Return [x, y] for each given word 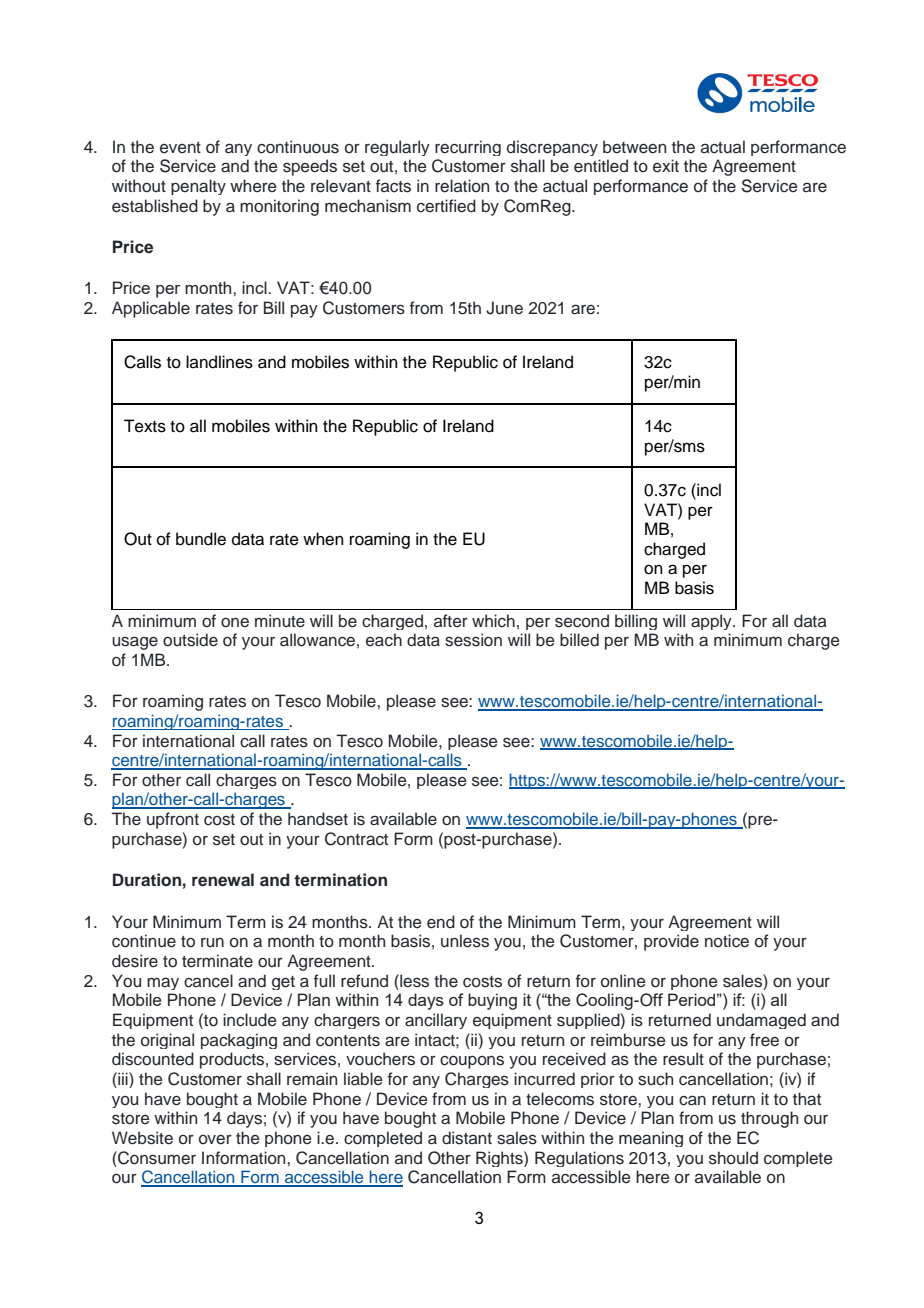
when [323, 539]
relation [462, 186]
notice [727, 941]
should [733, 1158]
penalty [198, 187]
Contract [356, 839]
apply [712, 622]
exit [666, 165]
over [215, 1140]
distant [467, 1138]
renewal [223, 880]
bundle [201, 539]
